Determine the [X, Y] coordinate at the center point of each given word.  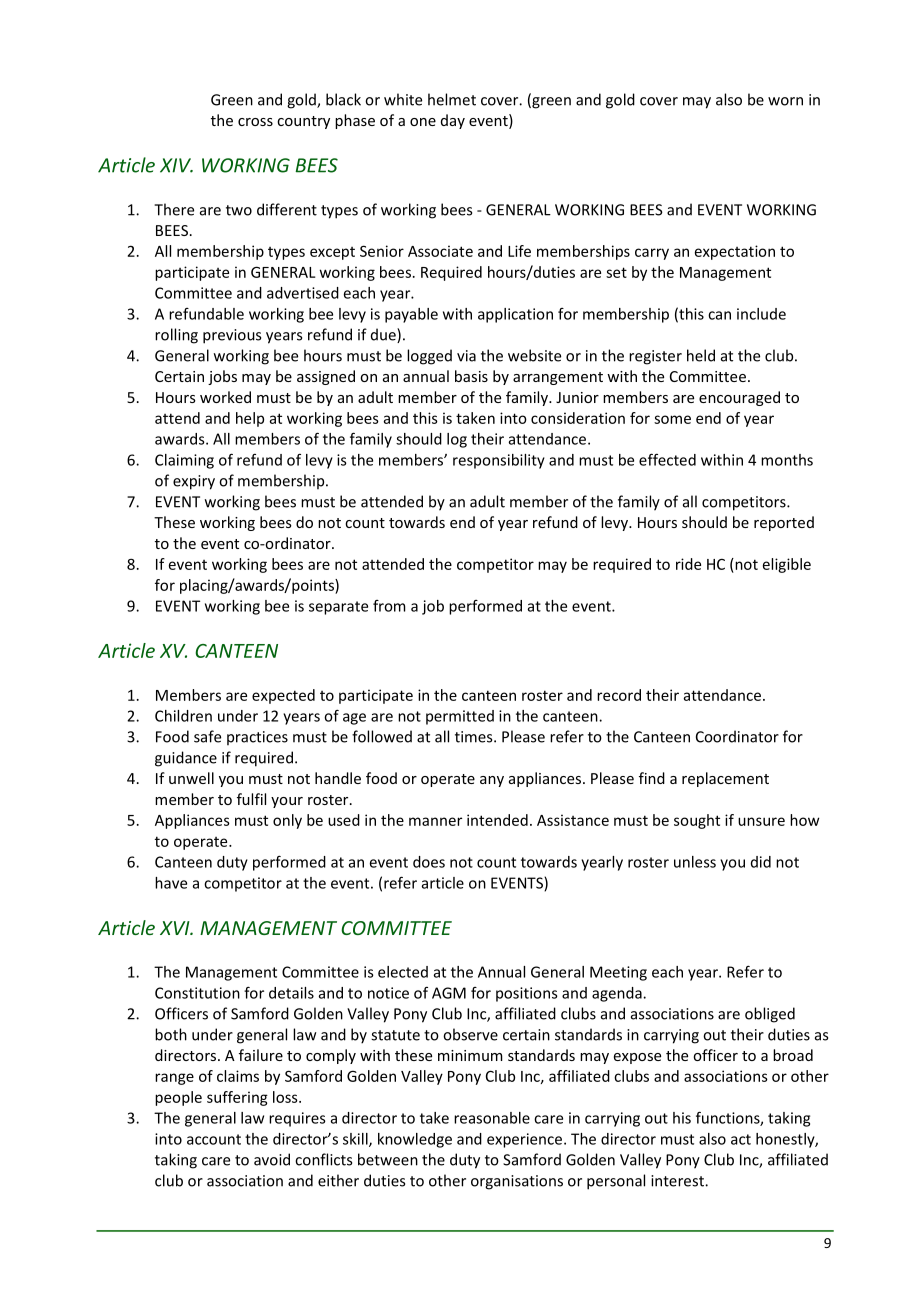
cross [255, 122]
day [453, 121]
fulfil [251, 799]
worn [785, 101]
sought [697, 821]
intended [497, 820]
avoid [272, 1159]
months [787, 460]
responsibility [499, 461]
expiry [194, 482]
